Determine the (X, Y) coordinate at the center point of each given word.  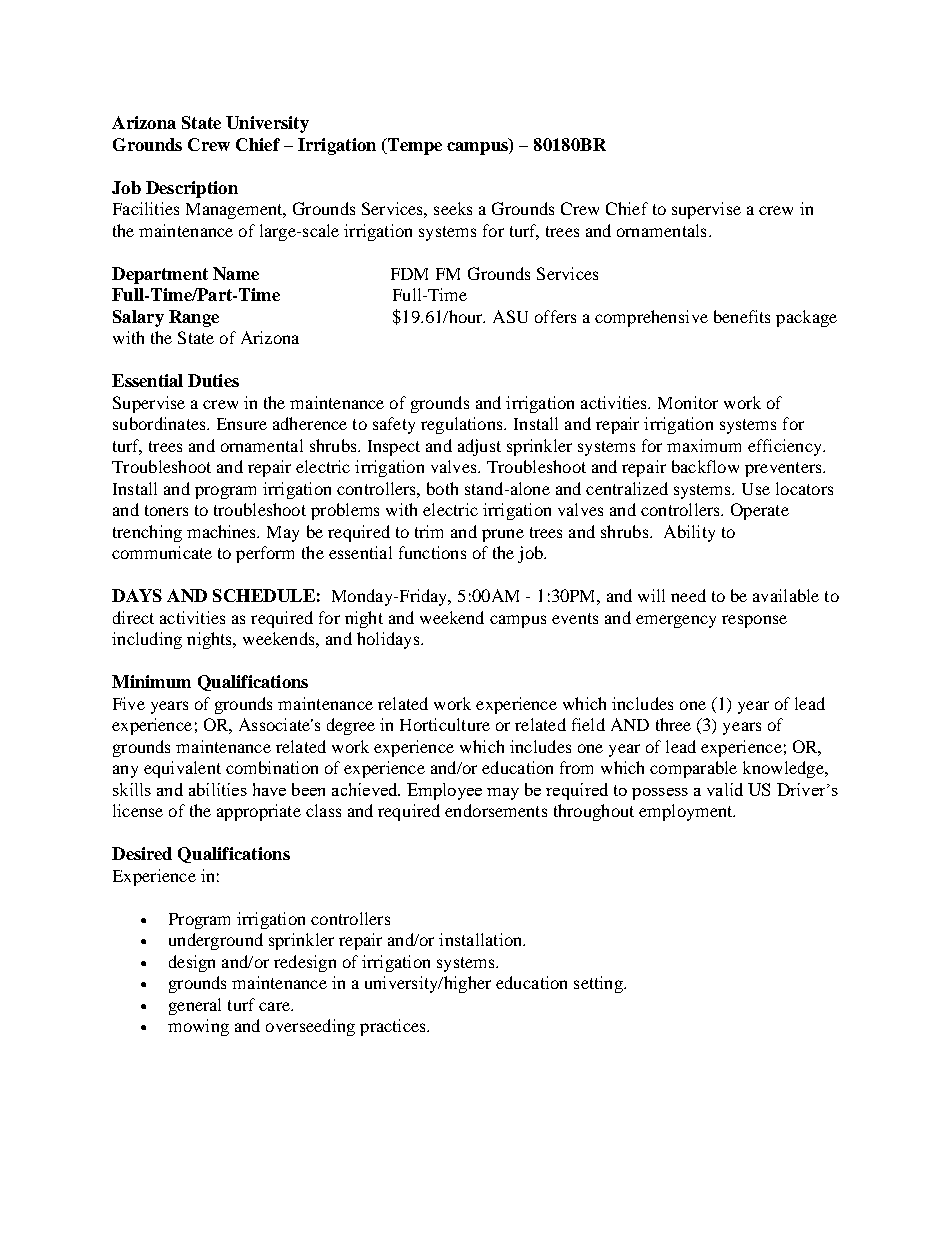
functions (432, 552)
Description (192, 189)
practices (394, 1027)
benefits (742, 316)
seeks (453, 208)
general (195, 1006)
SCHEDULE (264, 595)
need (688, 595)
